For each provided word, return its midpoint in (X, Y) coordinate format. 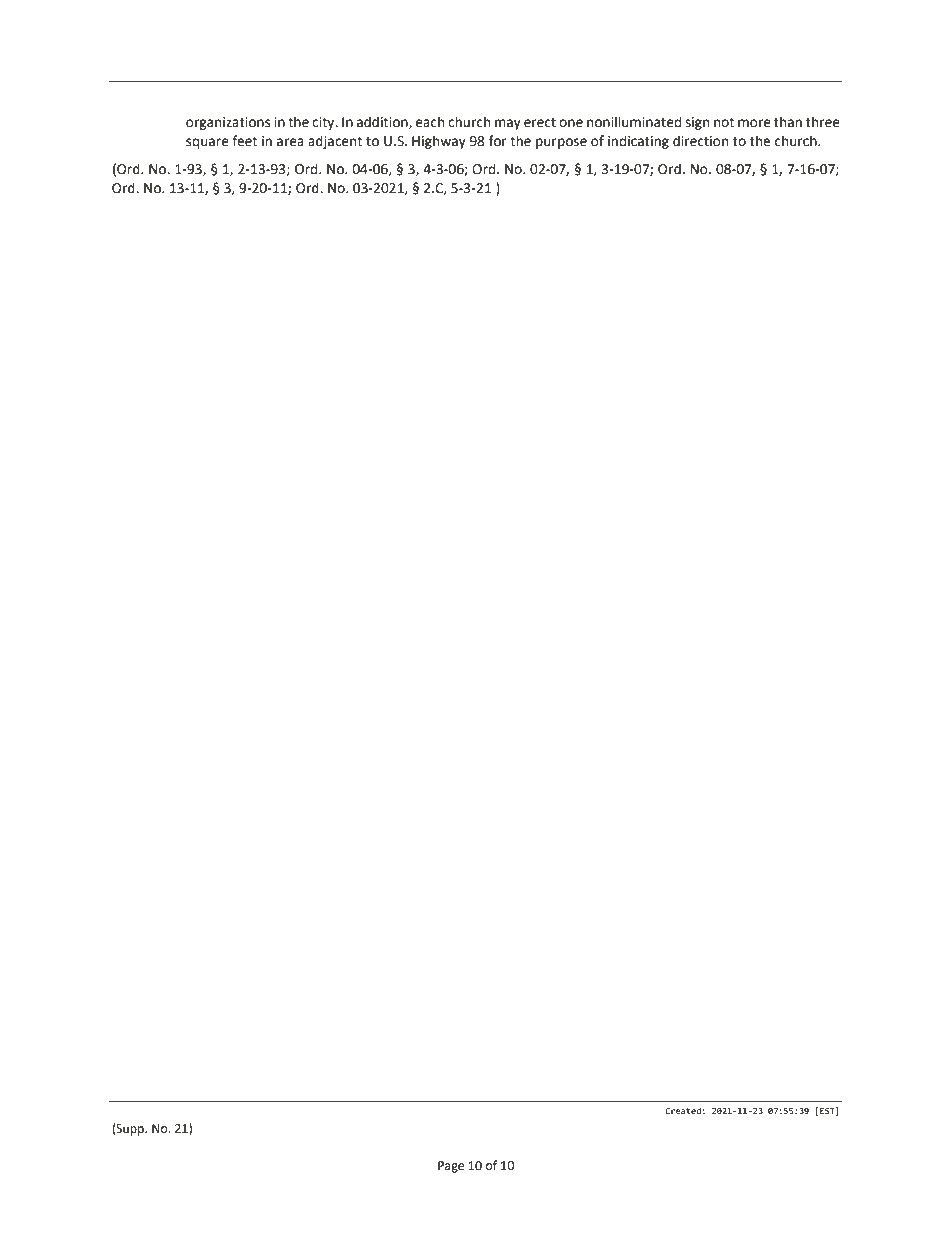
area (290, 142)
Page (451, 1167)
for (498, 141)
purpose (561, 143)
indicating (638, 142)
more (754, 123)
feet (244, 141)
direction (700, 141)
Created (683, 1110)
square (207, 143)
